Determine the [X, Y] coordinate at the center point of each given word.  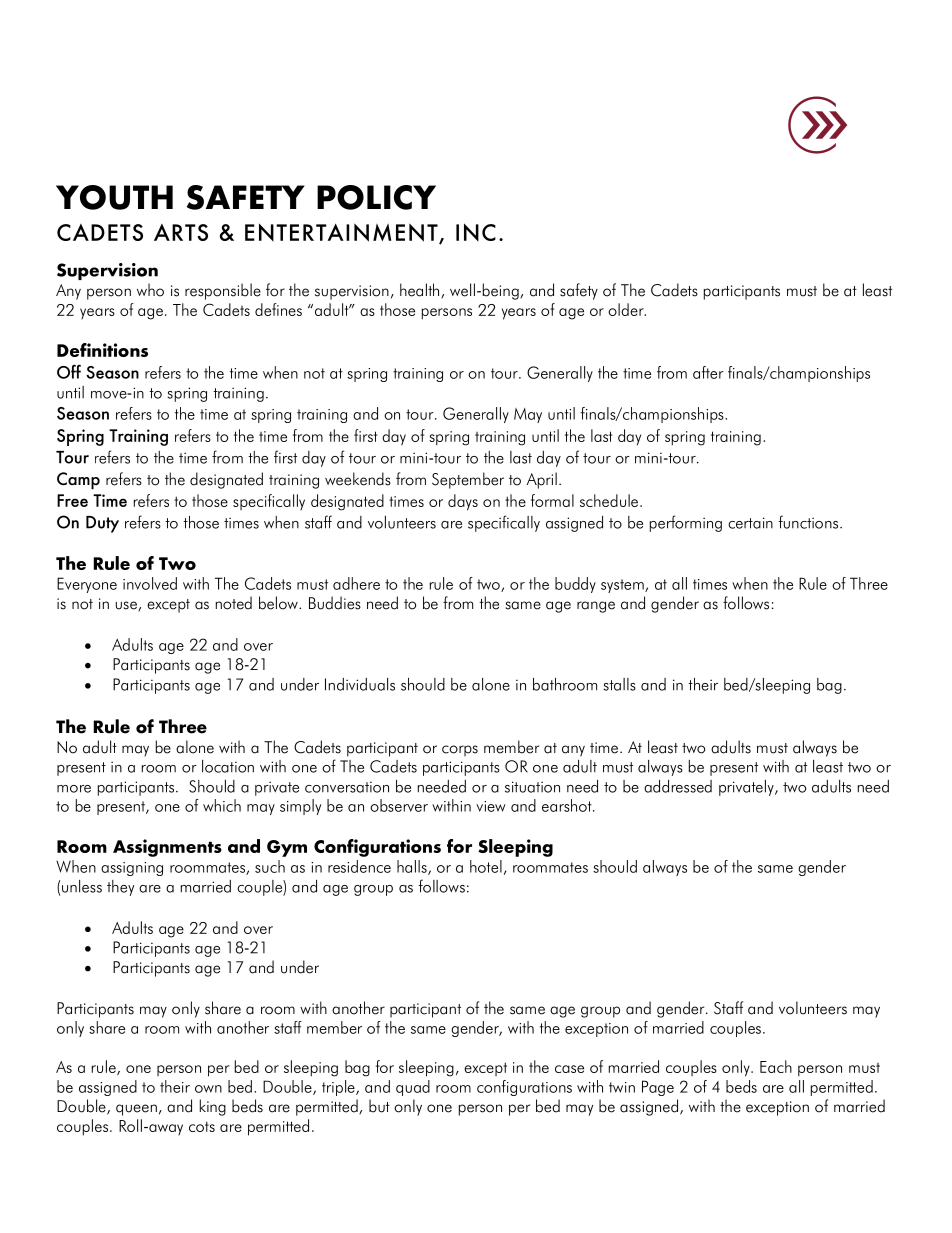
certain [750, 523]
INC [476, 232]
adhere [356, 583]
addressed [678, 786]
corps [460, 750]
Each [776, 1066]
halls [413, 867]
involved [150, 583]
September [468, 480]
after [708, 372]
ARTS [181, 232]
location [228, 766]
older [627, 309]
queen [136, 1110]
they [120, 888]
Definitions [102, 350]
